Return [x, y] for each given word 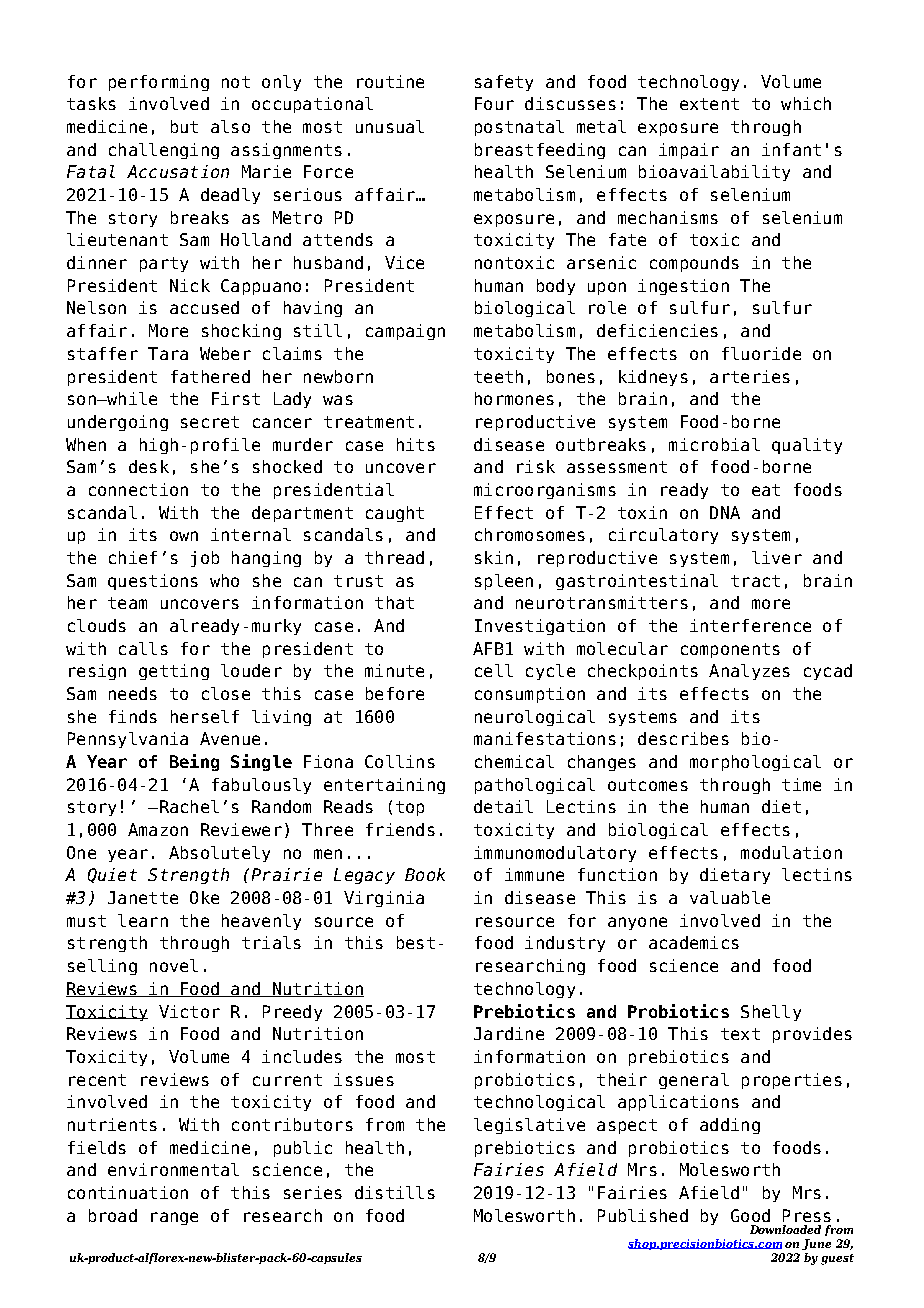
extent [709, 104]
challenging [164, 151]
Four [494, 103]
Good [750, 1215]
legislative [529, 1126]
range [174, 1218]
